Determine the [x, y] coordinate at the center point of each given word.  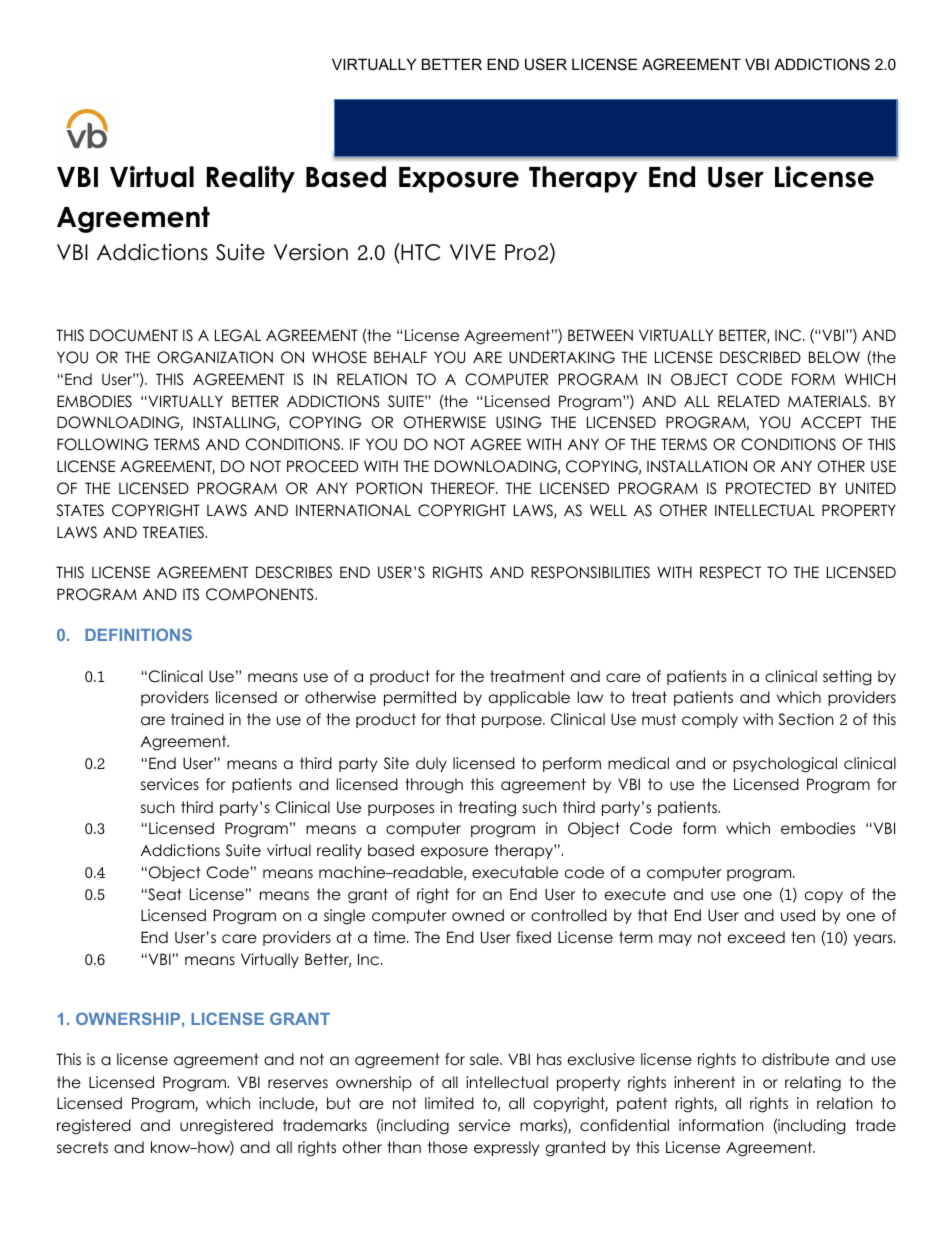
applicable [529, 698]
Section [806, 719]
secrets [82, 1147]
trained [197, 719]
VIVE [473, 252]
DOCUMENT [134, 335]
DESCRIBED [760, 357]
